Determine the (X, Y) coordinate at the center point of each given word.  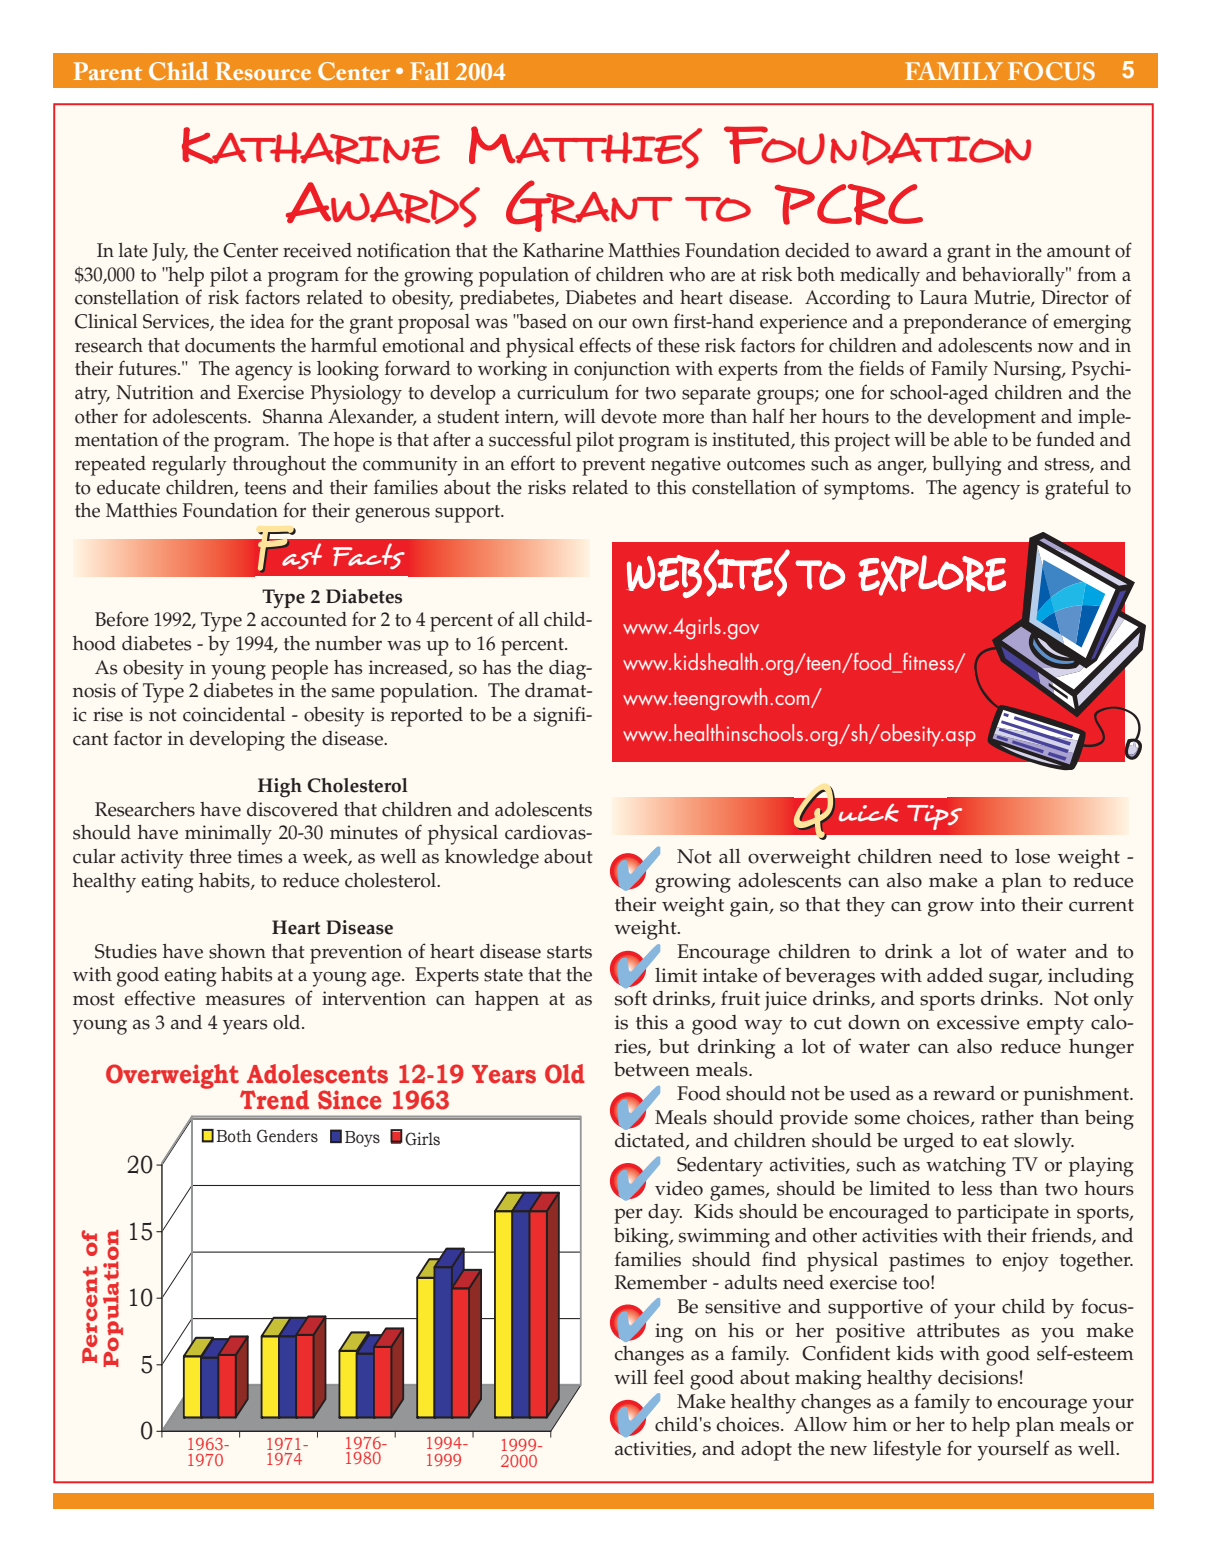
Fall (430, 71)
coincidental (234, 714)
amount (1078, 251)
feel (669, 1377)
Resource (263, 71)
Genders (287, 1136)
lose (1032, 856)
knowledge (492, 859)
